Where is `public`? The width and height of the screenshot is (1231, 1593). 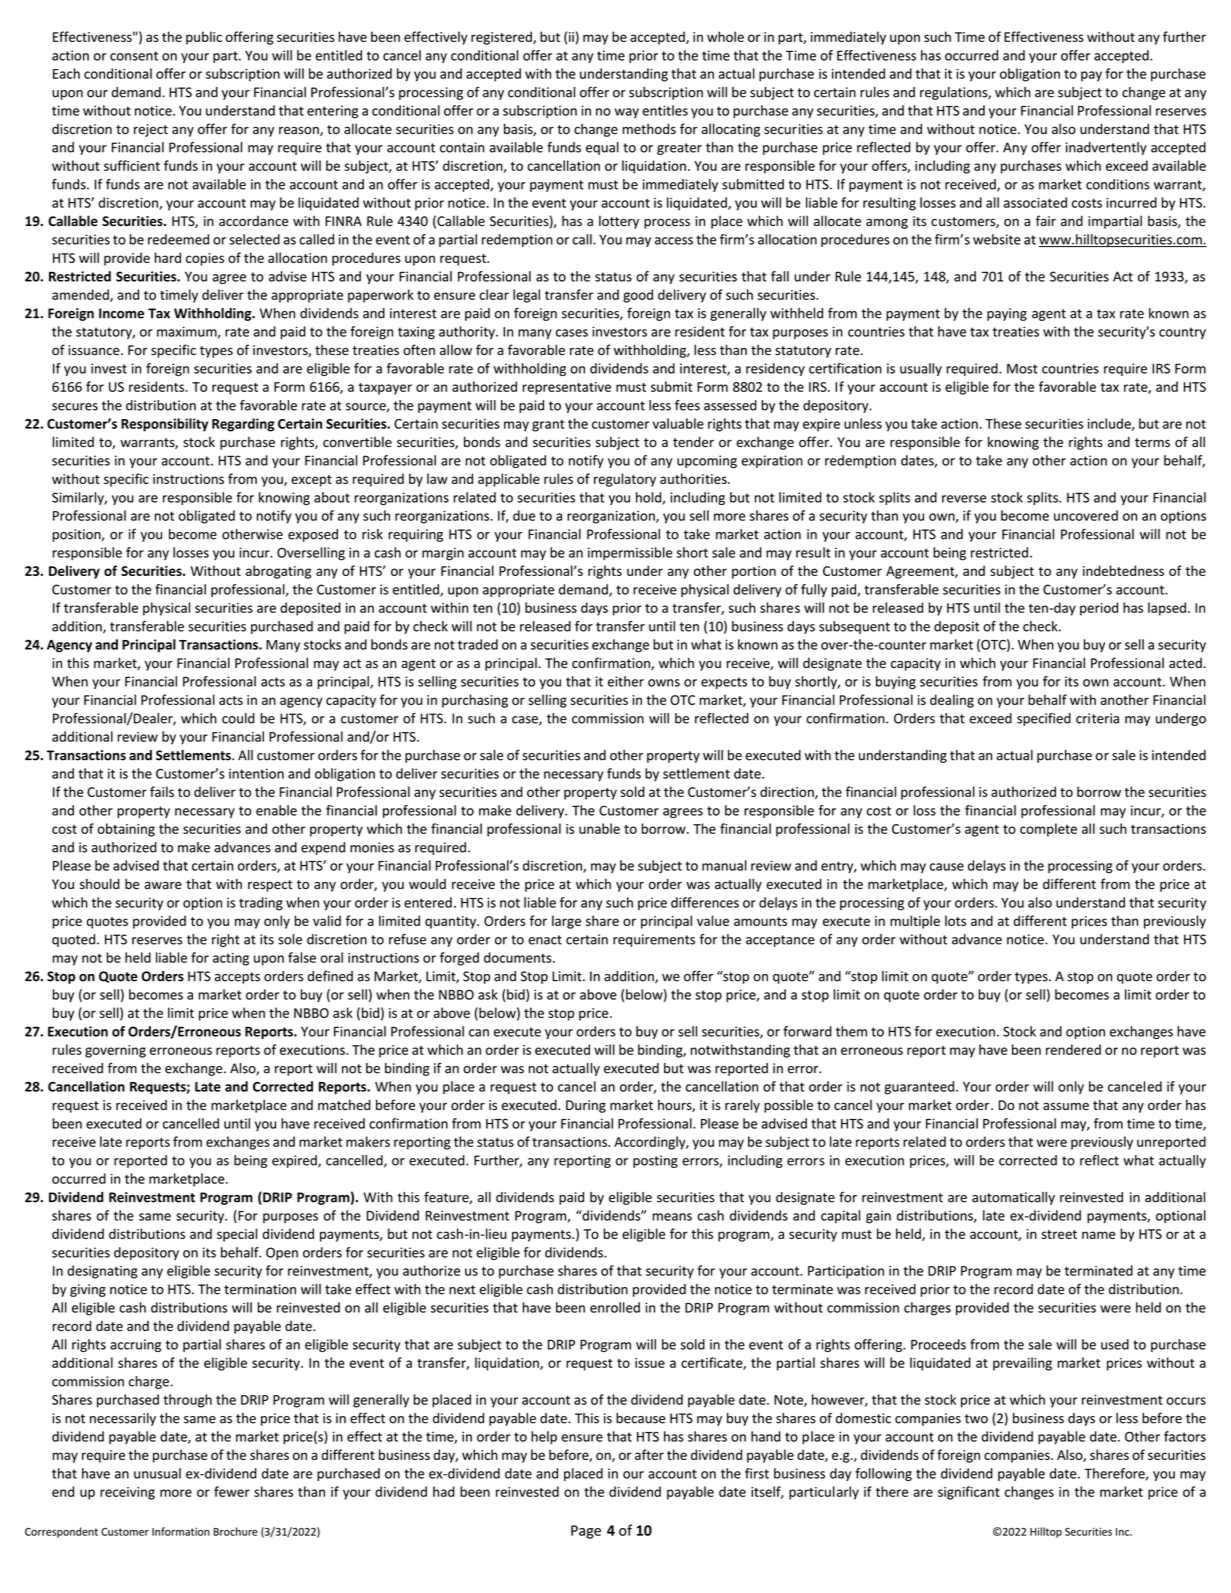 public is located at coordinates (204, 38).
